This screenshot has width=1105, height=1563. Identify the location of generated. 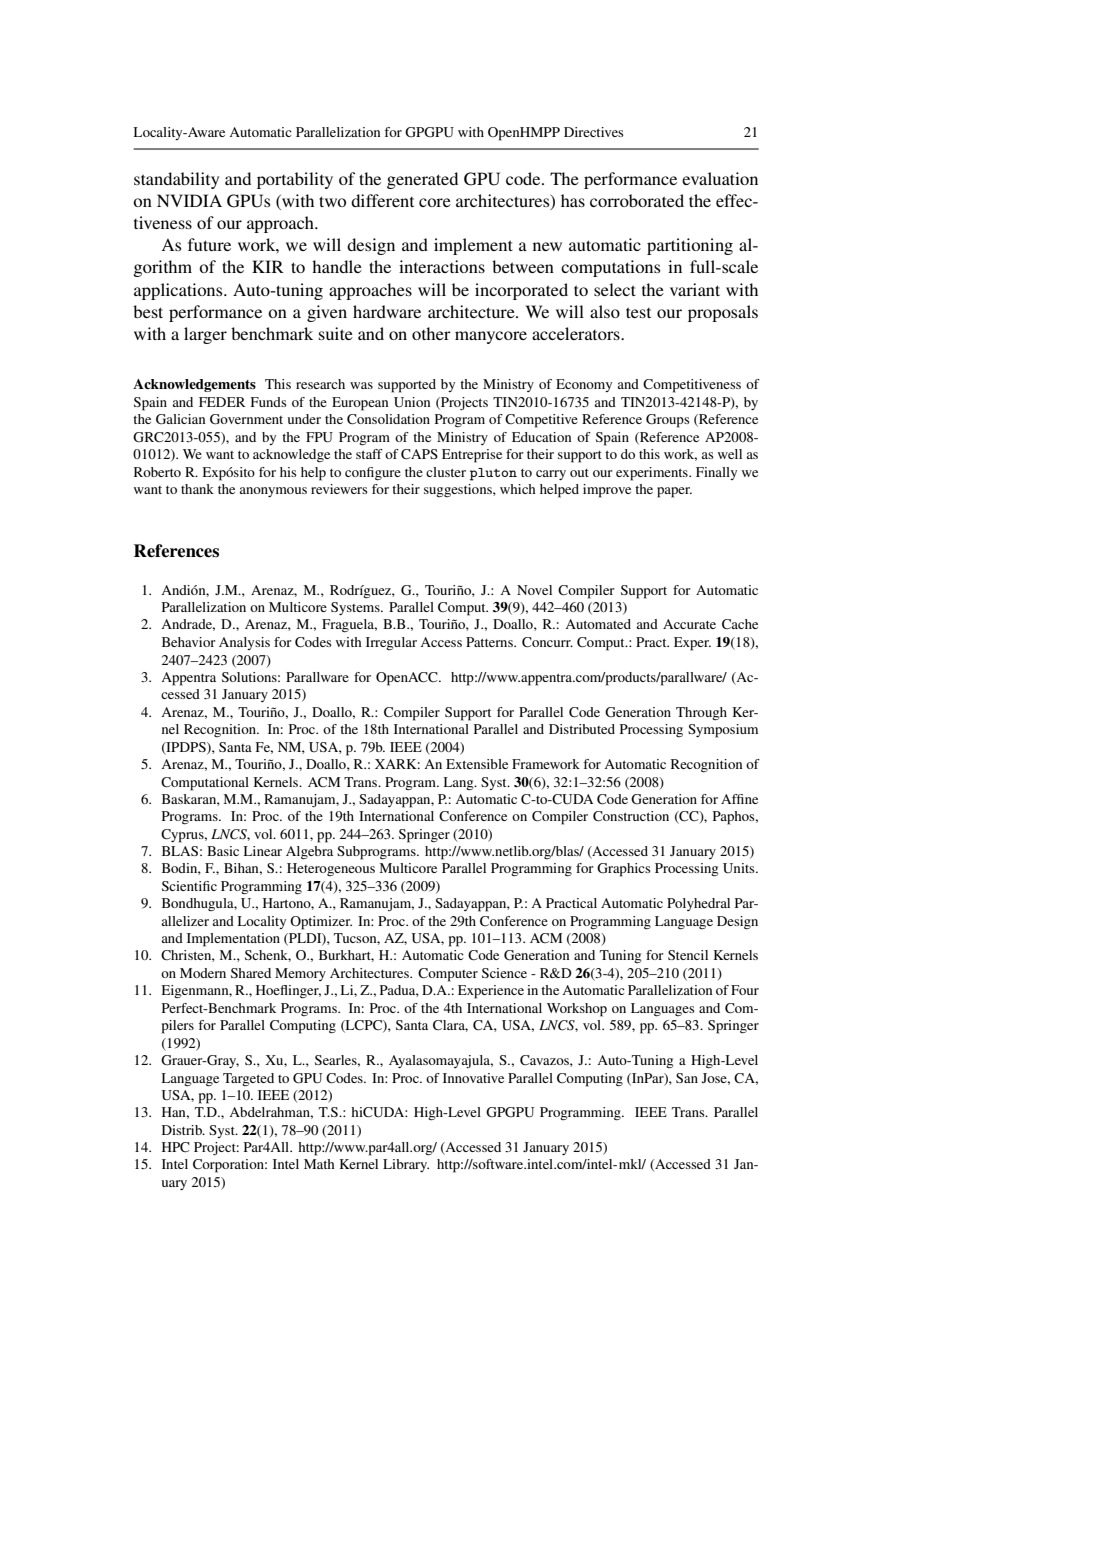
(422, 180).
